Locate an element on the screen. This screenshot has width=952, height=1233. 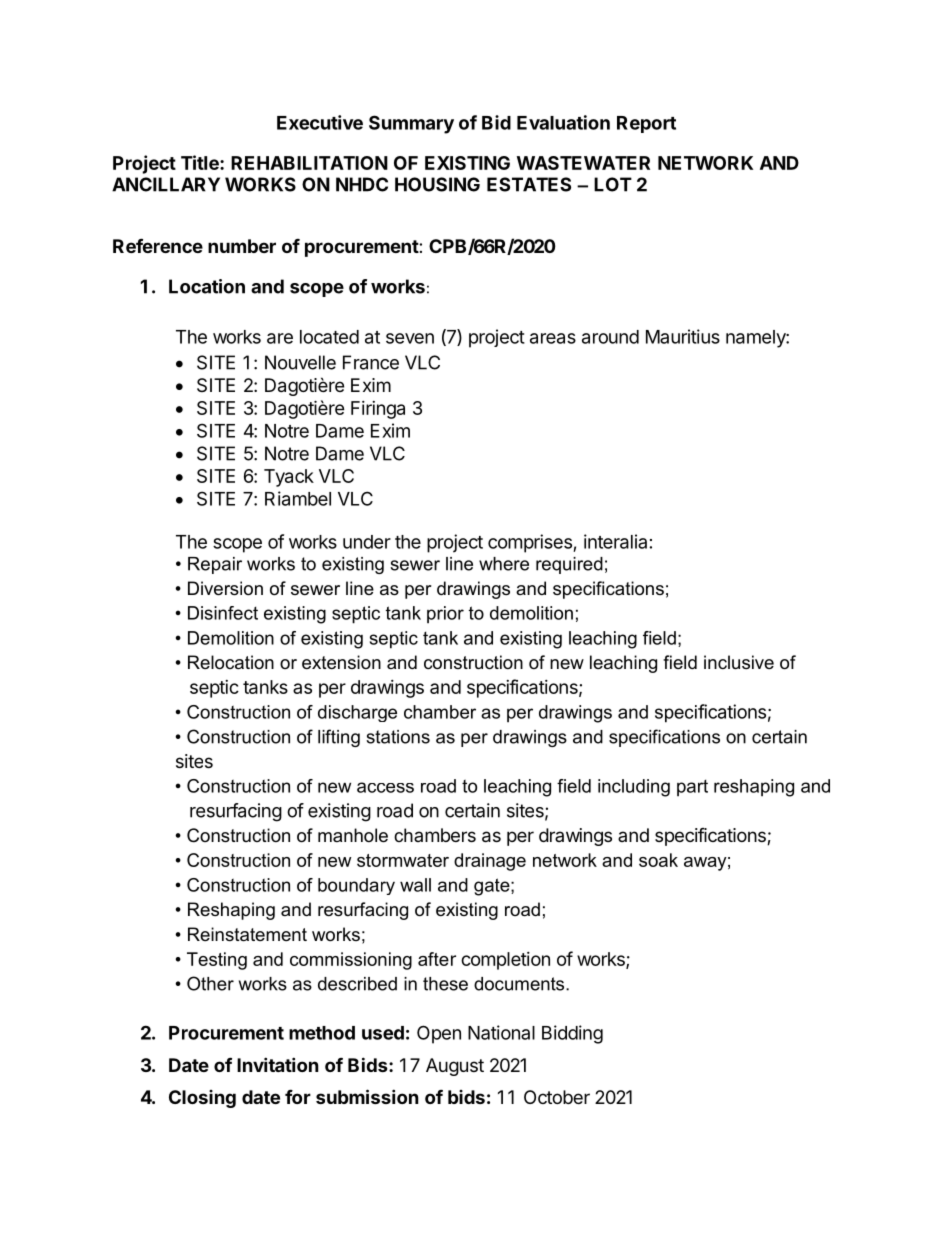
Mauritius is located at coordinates (683, 336).
